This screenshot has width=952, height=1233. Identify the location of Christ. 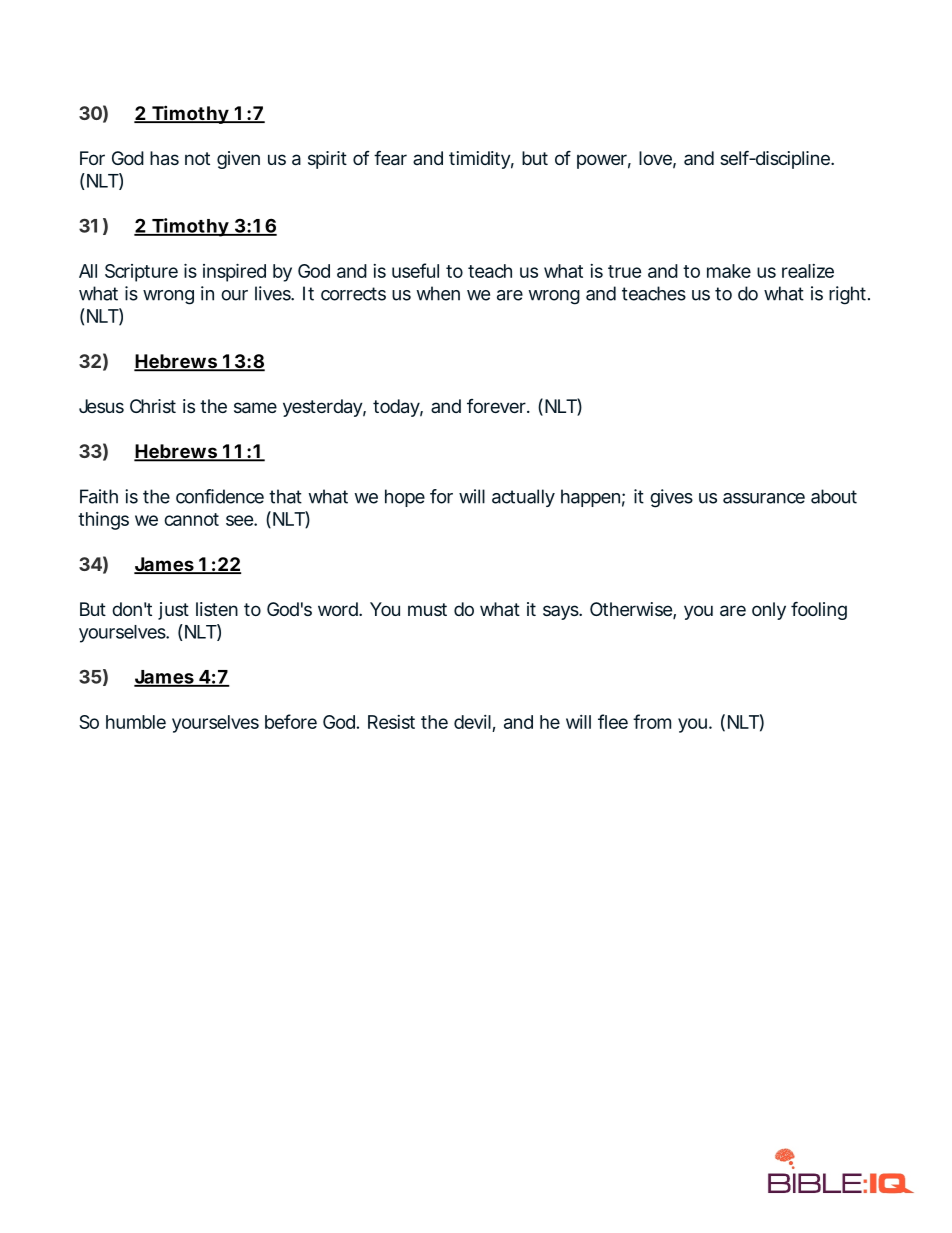
(153, 406).
